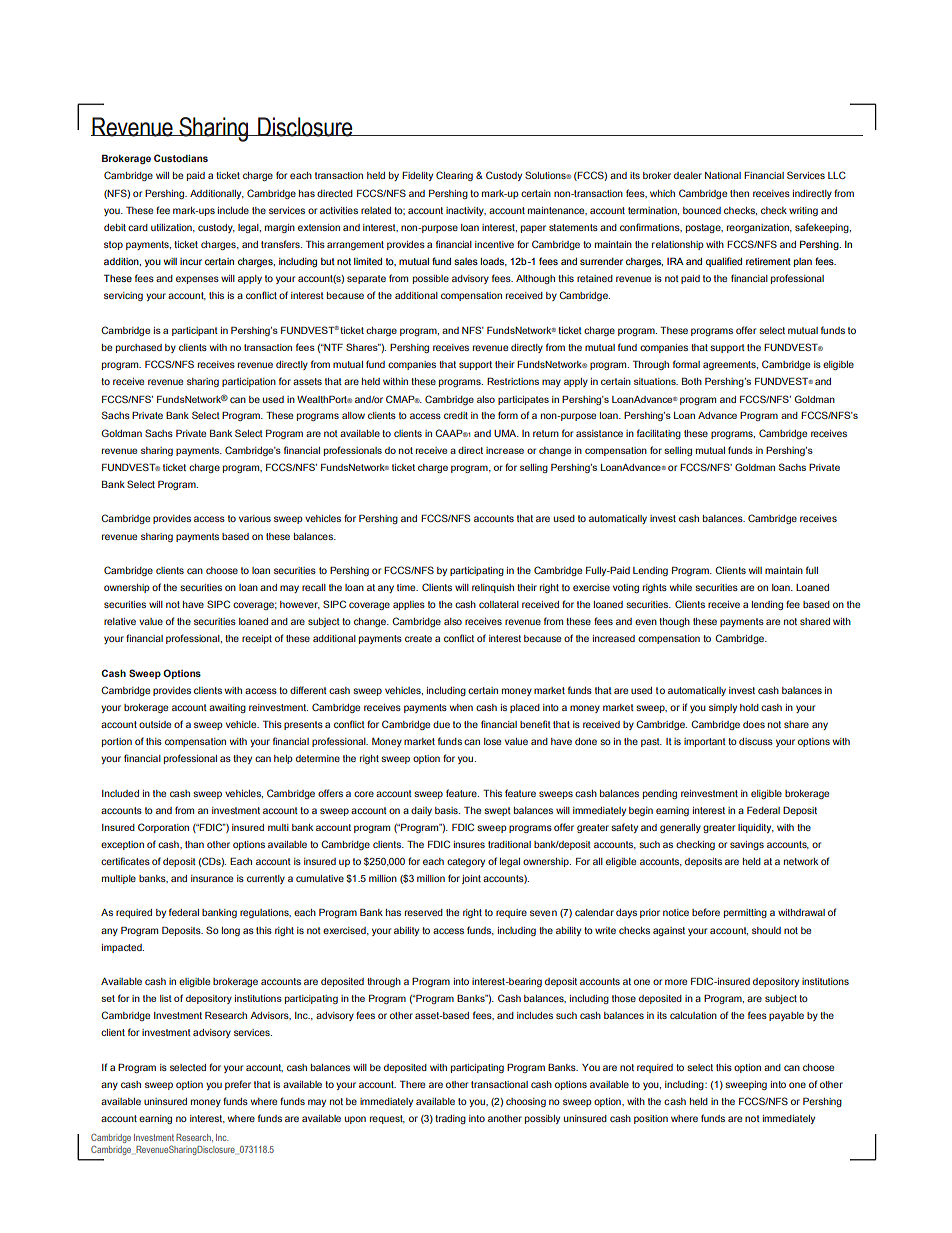 This screenshot has width=952, height=1233. I want to click on Clearing, so click(454, 176).
